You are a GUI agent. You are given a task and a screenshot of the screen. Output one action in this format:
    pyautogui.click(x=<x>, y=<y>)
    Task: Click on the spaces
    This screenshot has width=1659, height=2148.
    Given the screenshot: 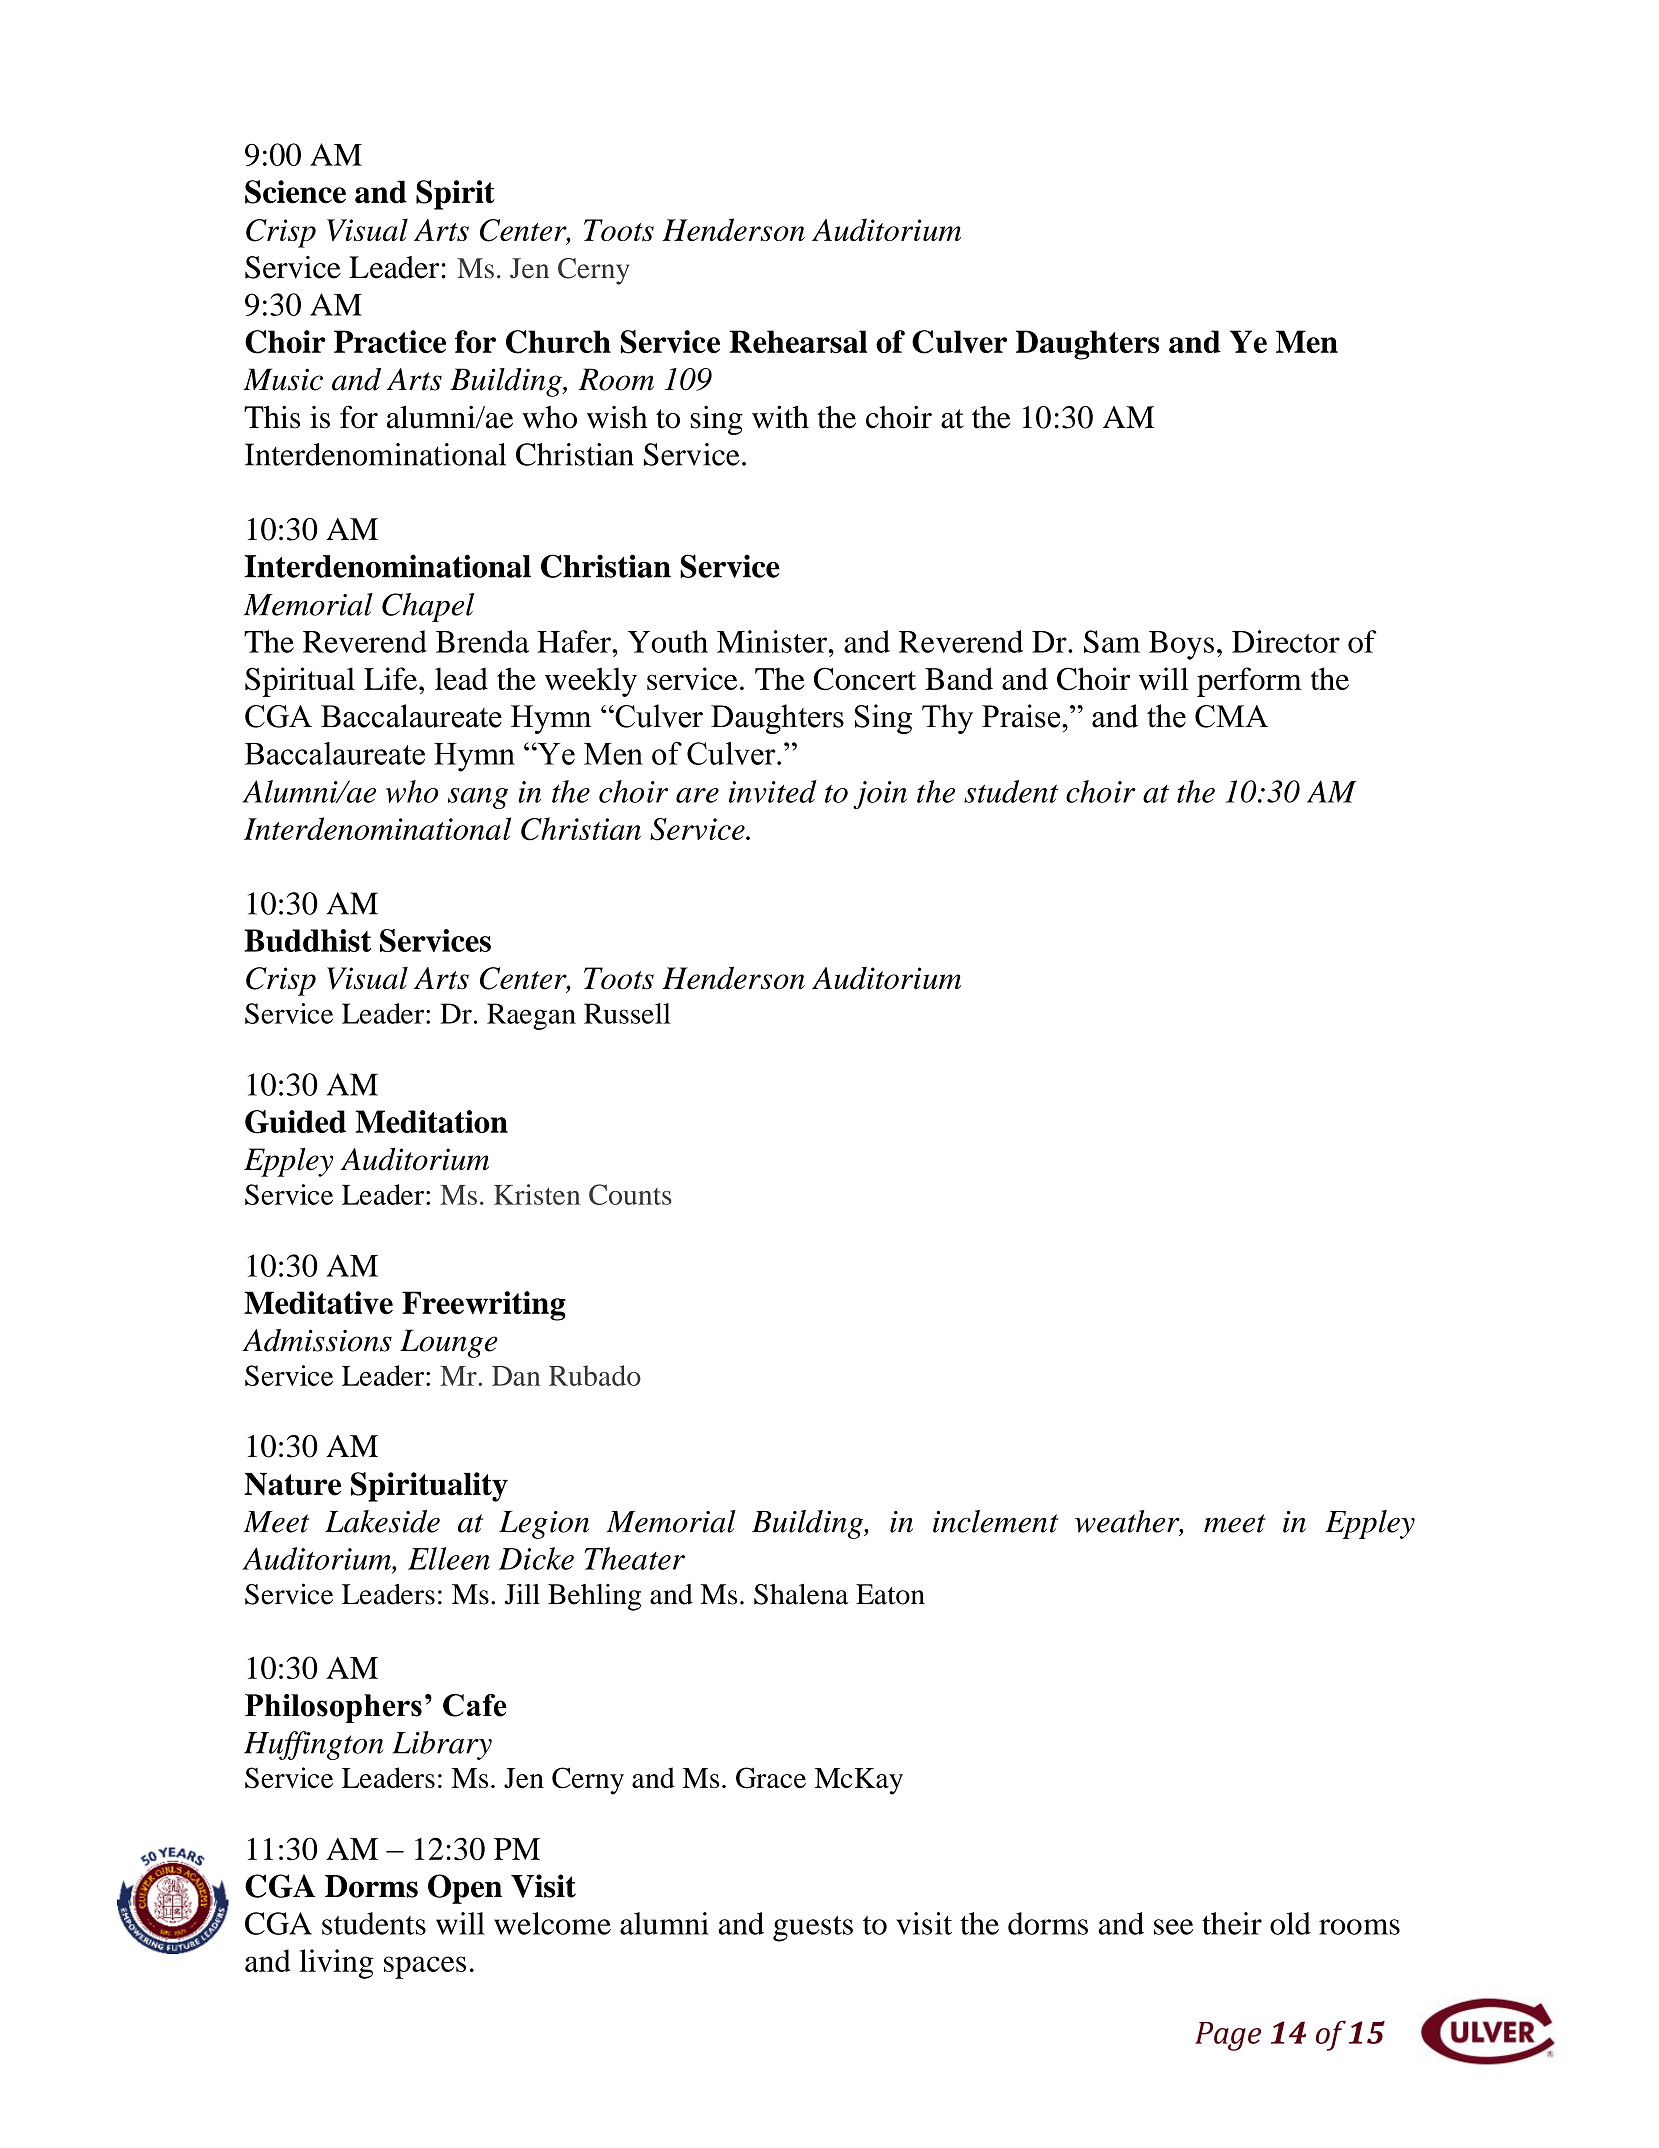 What is the action you would take?
    pyautogui.click(x=425, y=1967)
